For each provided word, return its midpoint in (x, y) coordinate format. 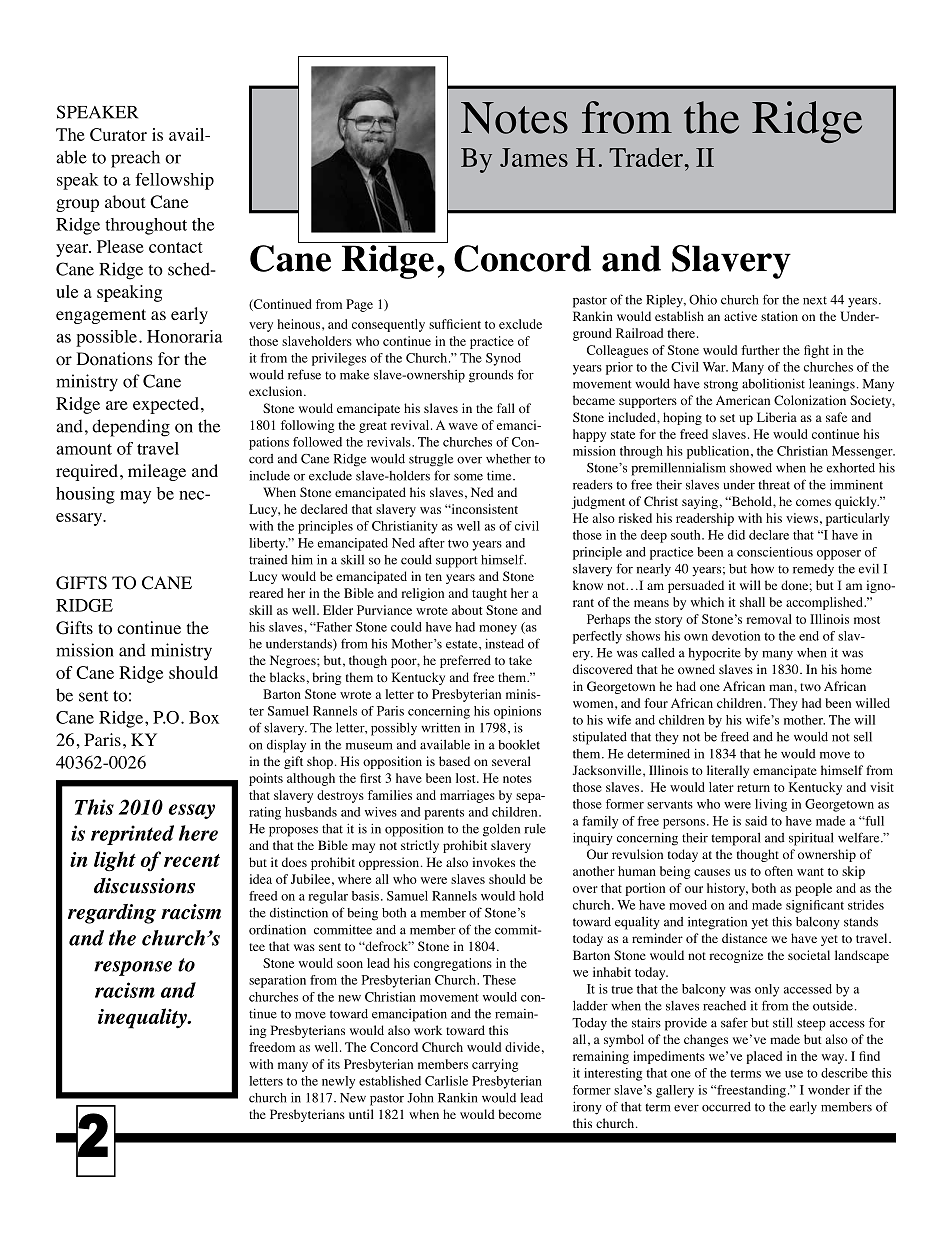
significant (815, 906)
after (432, 543)
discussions (144, 886)
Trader (647, 157)
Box (204, 717)
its (334, 1064)
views (802, 518)
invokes (494, 862)
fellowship (174, 181)
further (760, 350)
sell (863, 737)
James (534, 157)
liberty (268, 544)
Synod (503, 359)
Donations (115, 359)
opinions (517, 712)
